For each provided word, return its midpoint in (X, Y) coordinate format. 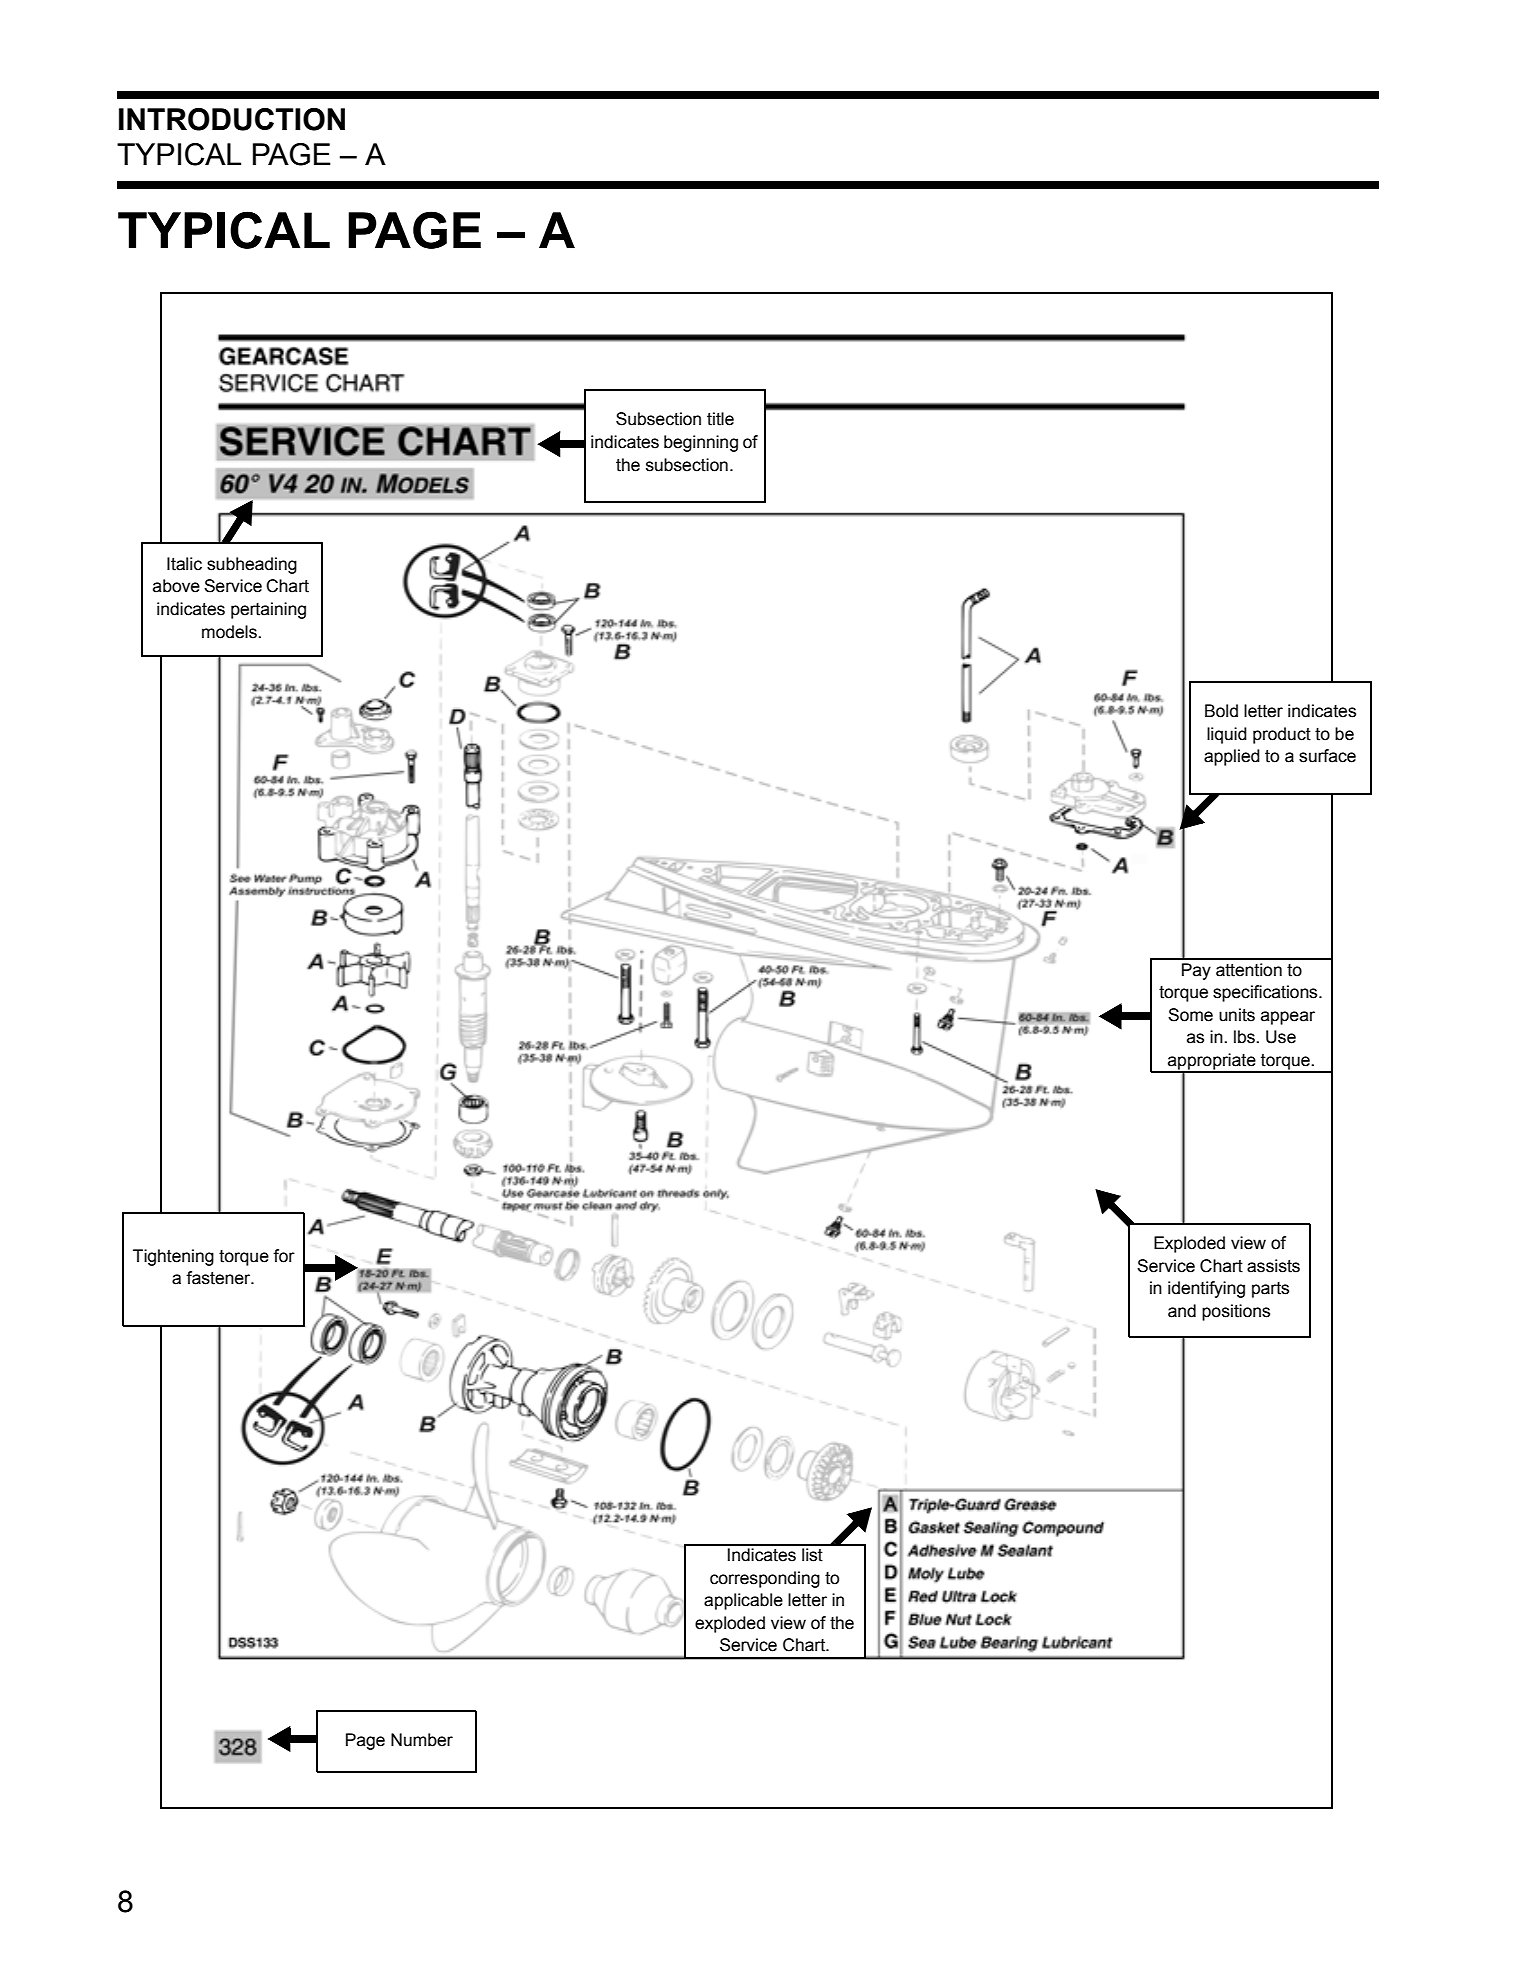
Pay (1196, 971)
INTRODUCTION (232, 119)
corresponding (765, 1579)
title (720, 419)
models (230, 632)
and (1182, 1311)
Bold (1221, 711)
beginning (701, 443)
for (284, 1256)
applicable (743, 1601)
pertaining (268, 610)
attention (1249, 970)
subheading (252, 565)
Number (422, 1740)
